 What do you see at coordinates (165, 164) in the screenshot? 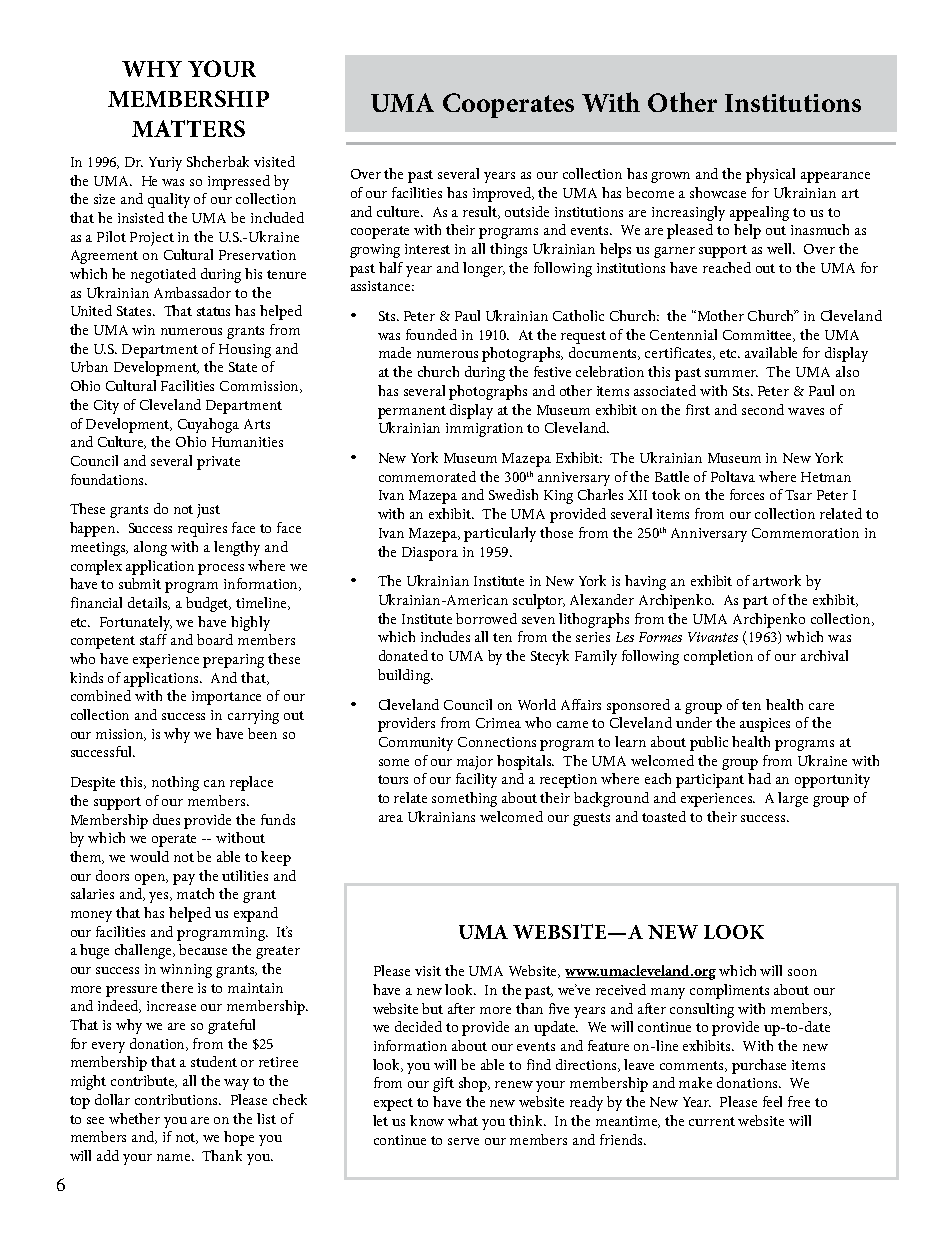
I see `Yuriy` at bounding box center [165, 164].
